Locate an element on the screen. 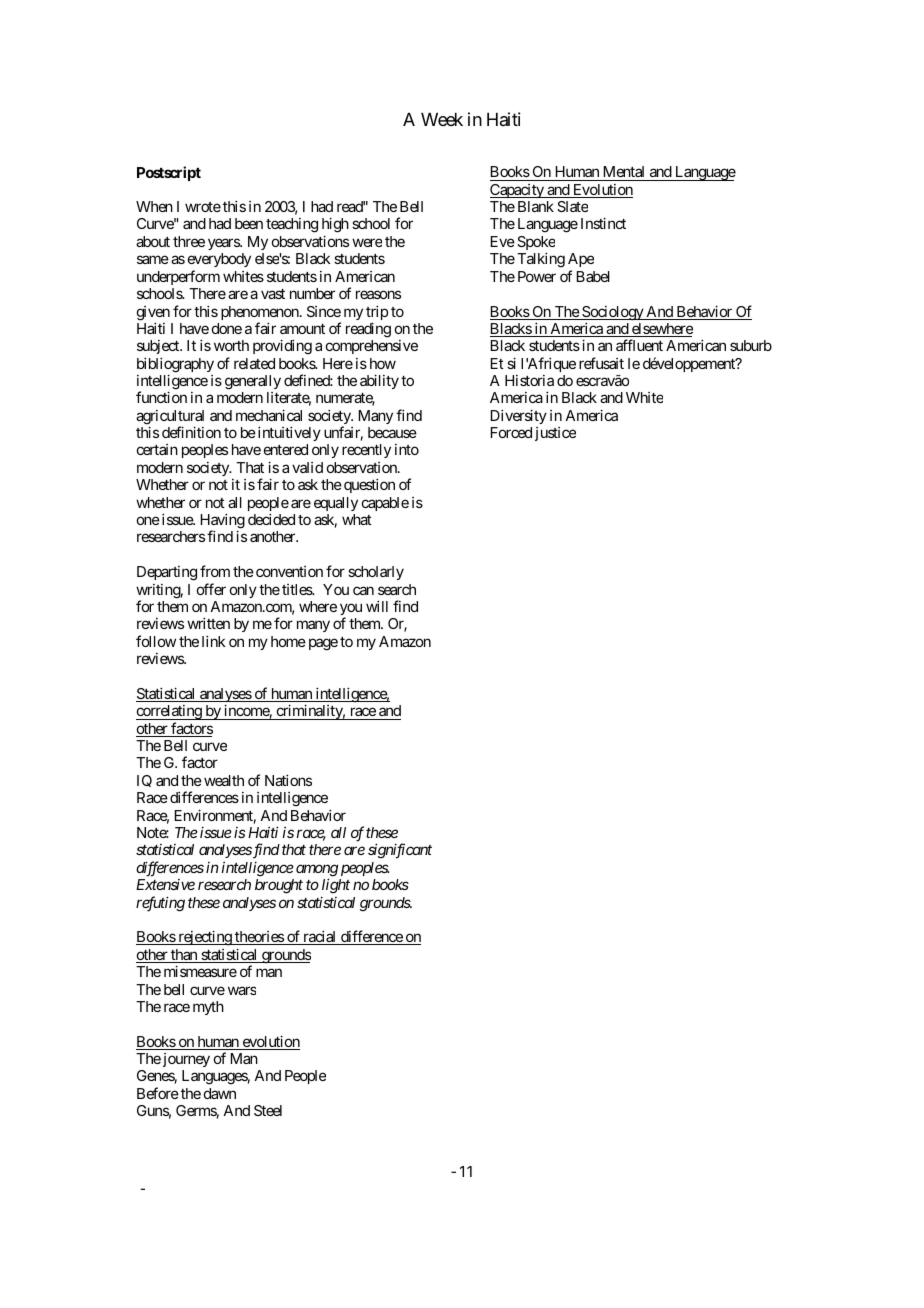 The width and height of the screenshot is (924, 1308). Mental is located at coordinates (624, 171).
